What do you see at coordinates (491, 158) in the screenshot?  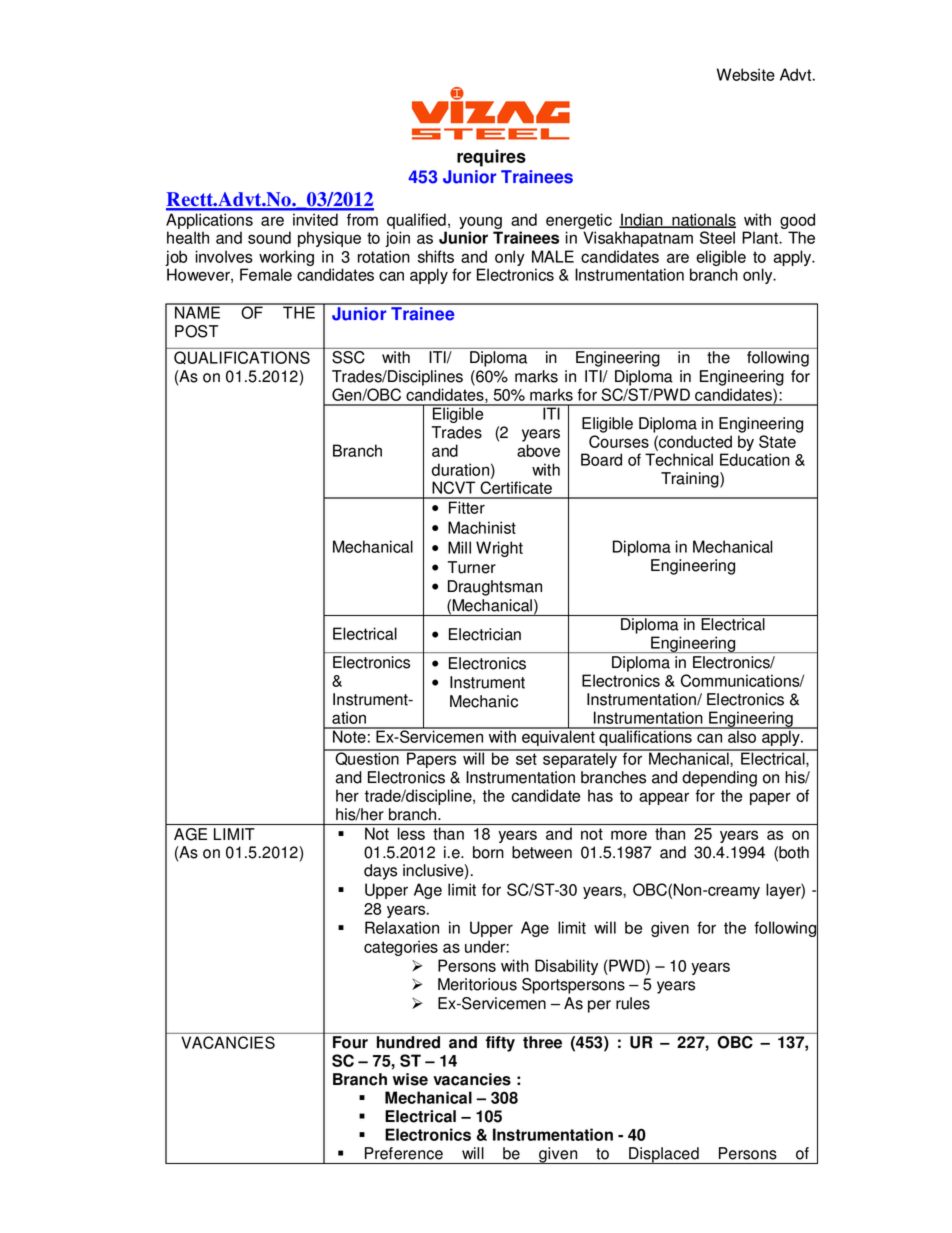 I see `requires` at bounding box center [491, 158].
